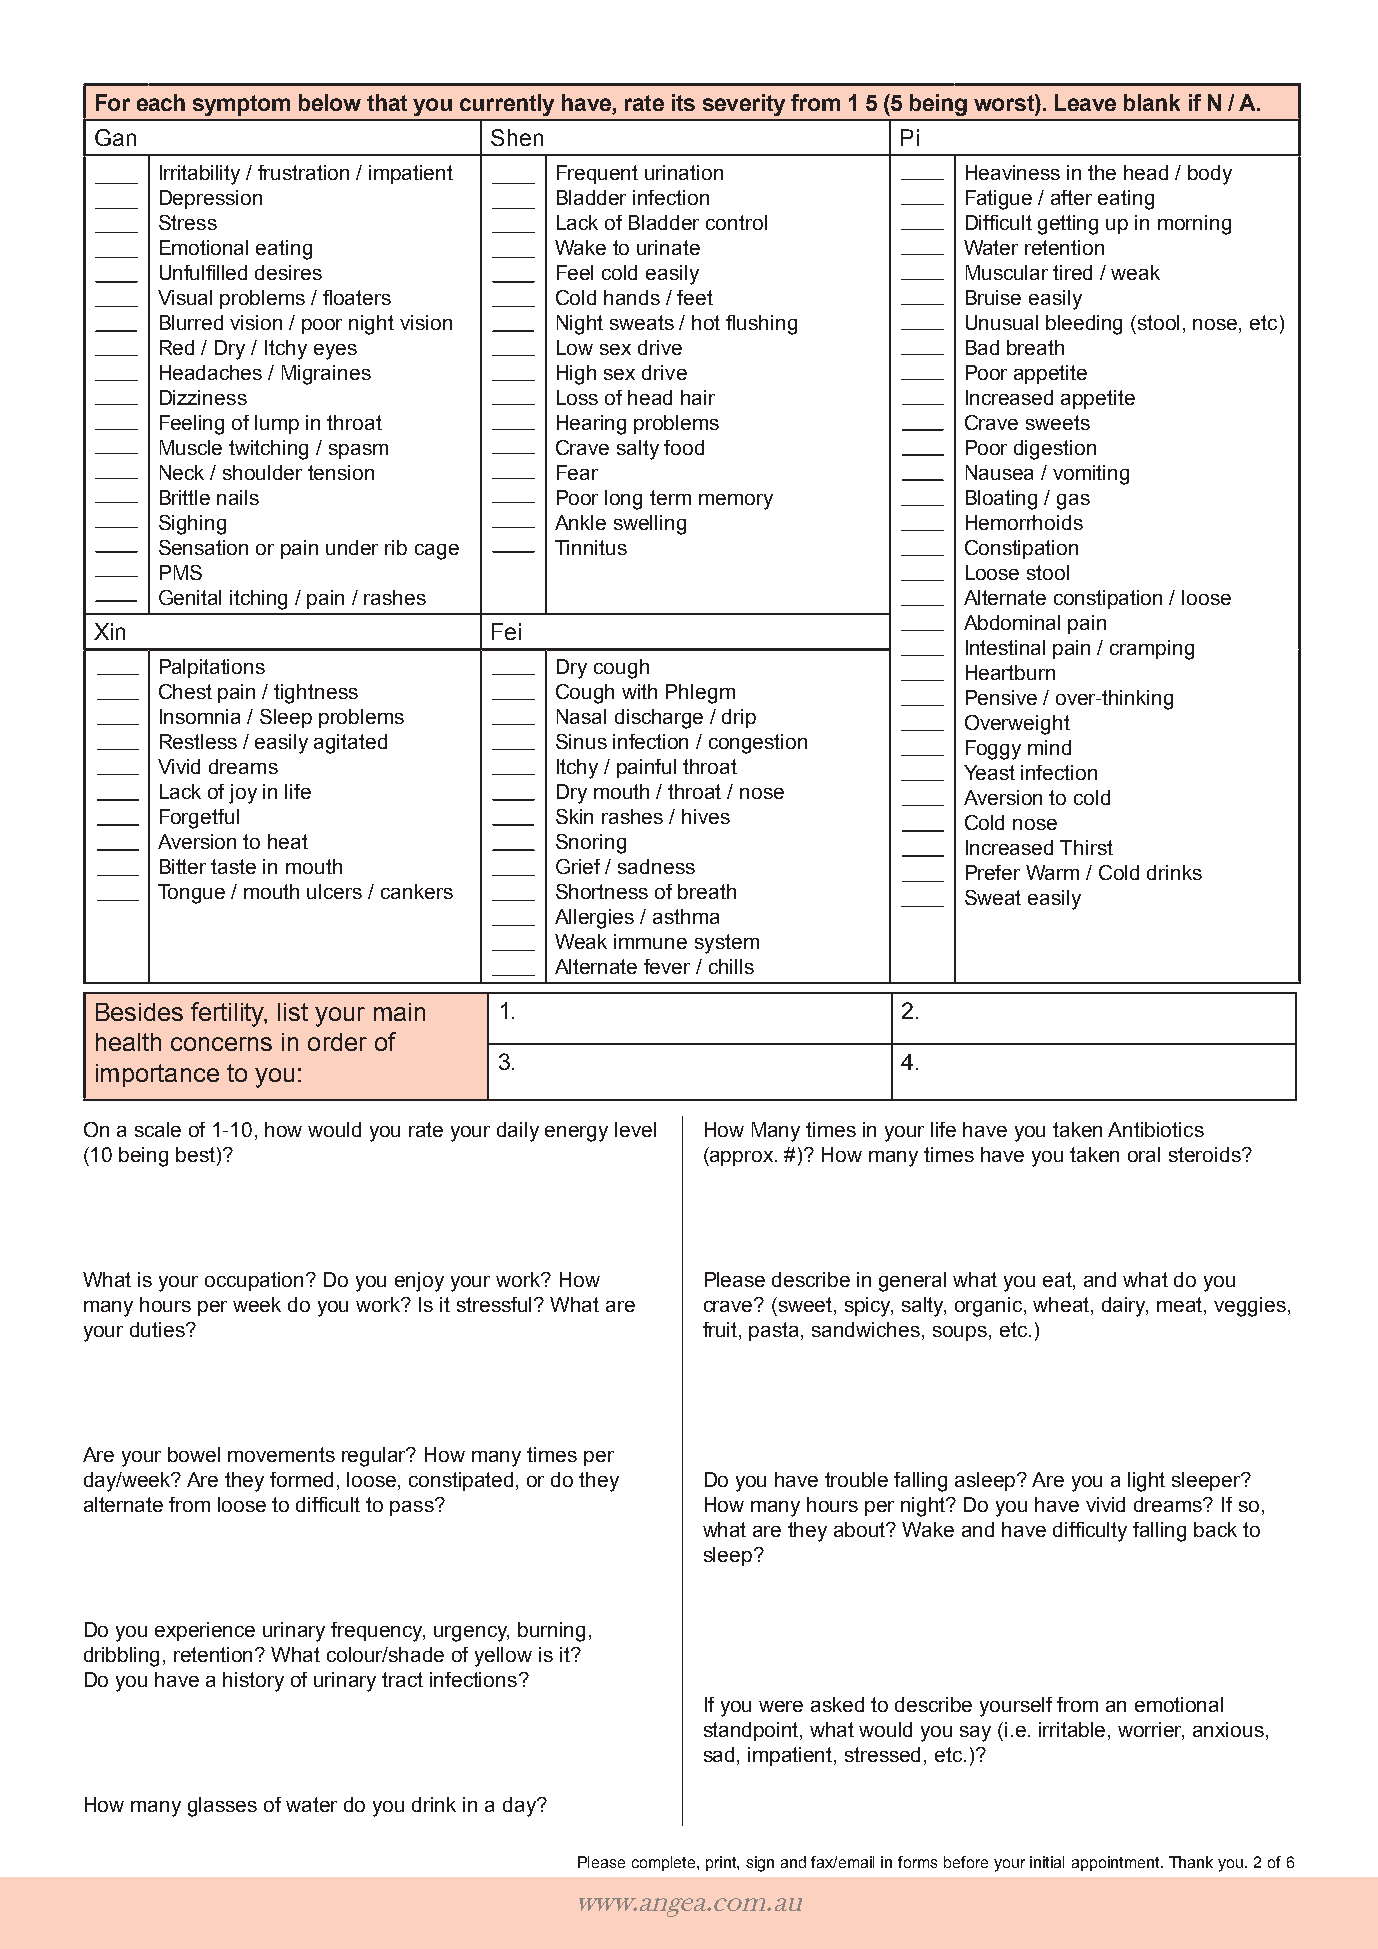  What do you see at coordinates (197, 1156) in the screenshot?
I see `best` at bounding box center [197, 1156].
